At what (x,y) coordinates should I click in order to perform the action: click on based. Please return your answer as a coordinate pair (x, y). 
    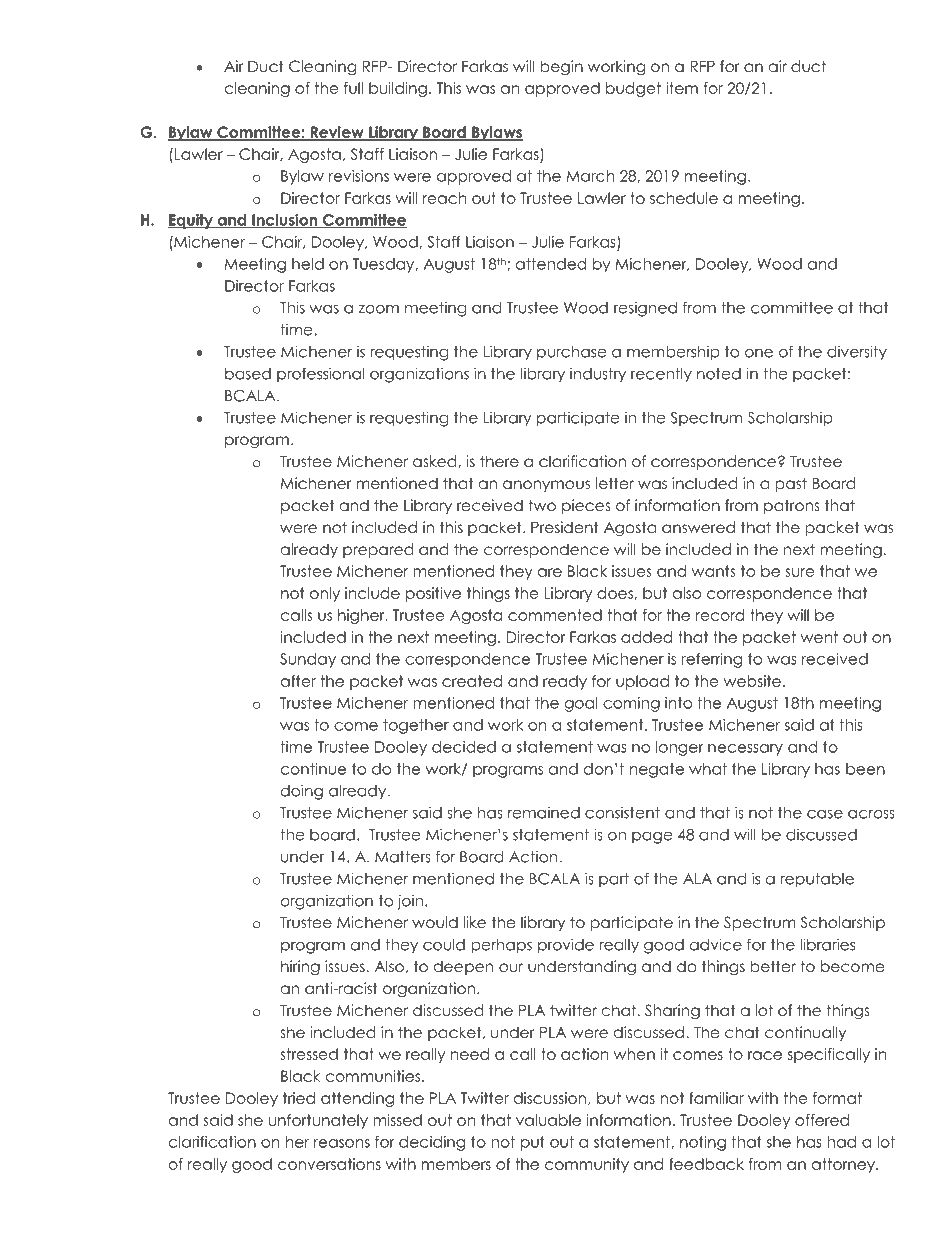
    Looking at the image, I should click on (248, 374).
